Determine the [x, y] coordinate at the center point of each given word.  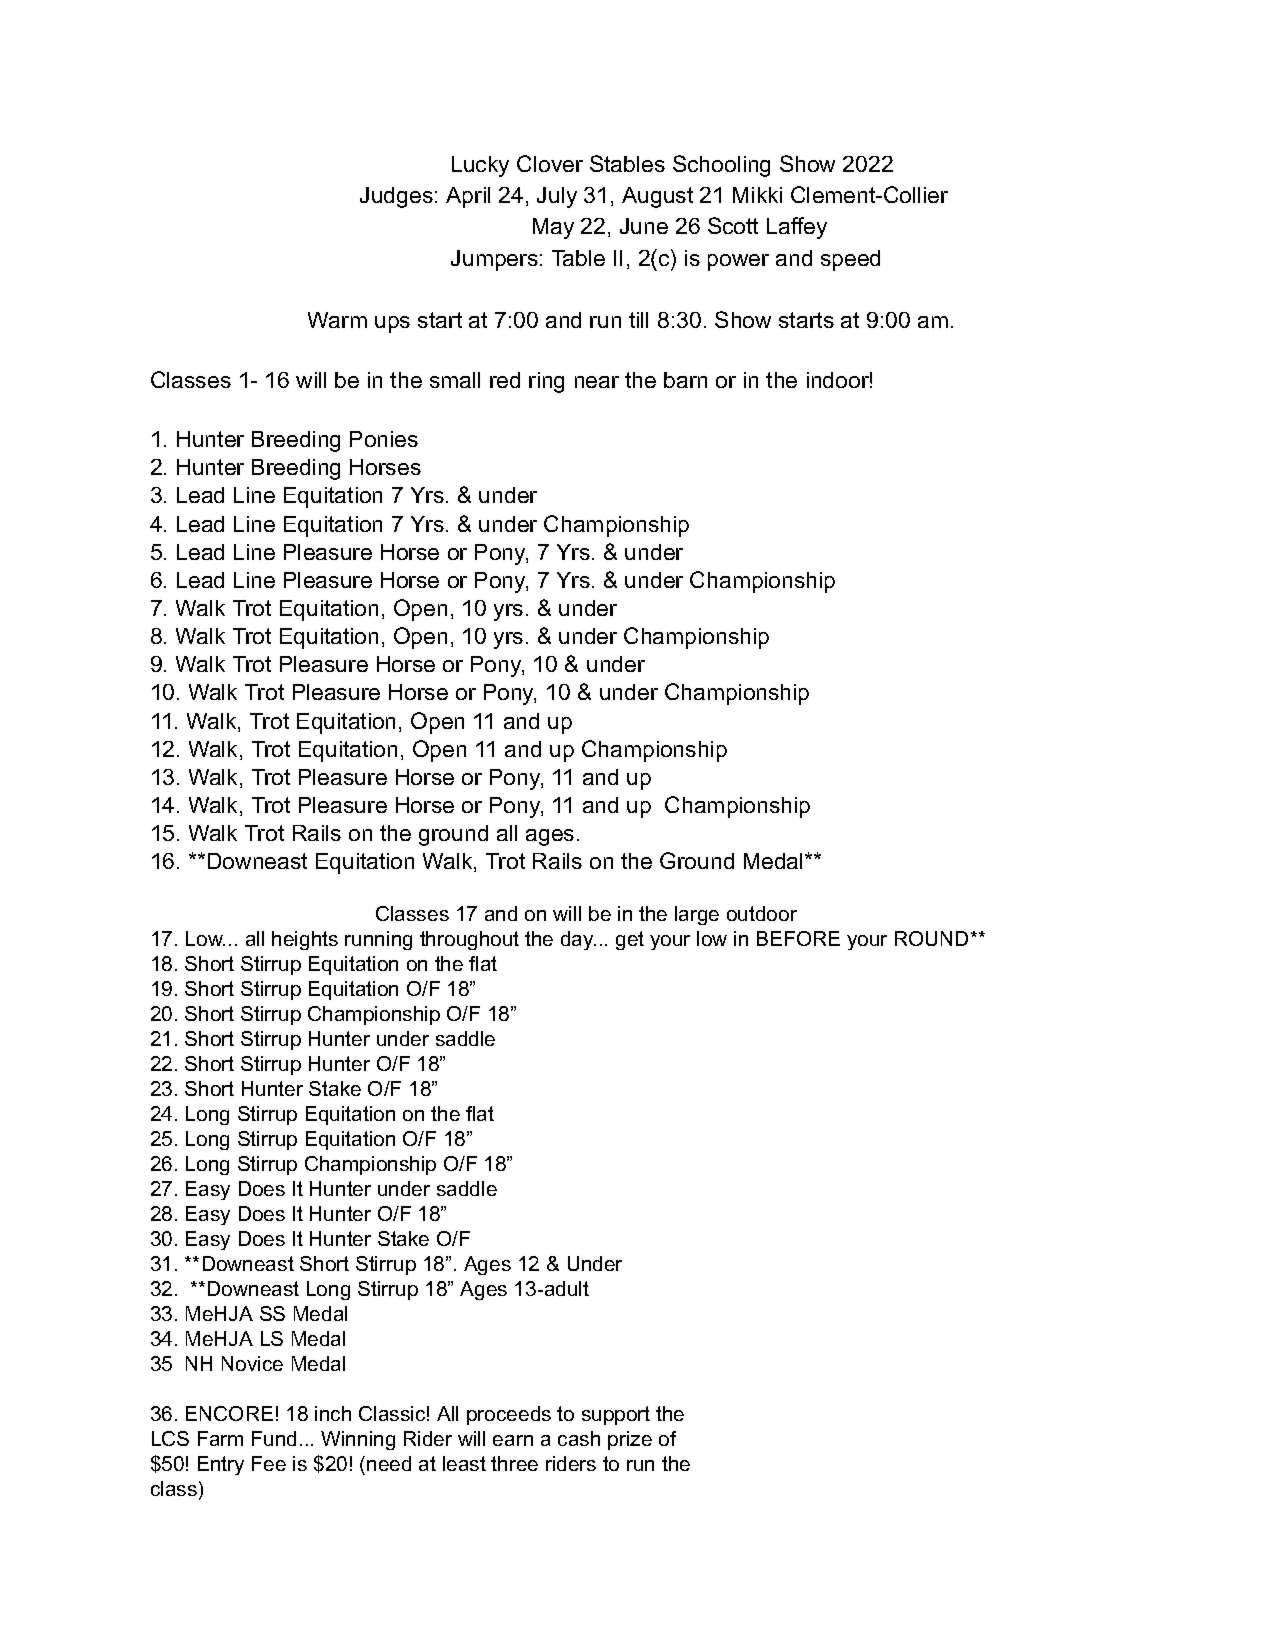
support [616, 1415]
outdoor [762, 913]
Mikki [757, 195]
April [468, 197]
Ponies [384, 439]
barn [685, 380]
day [578, 940]
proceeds [509, 1415]
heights [305, 940]
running [378, 940]
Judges [396, 197]
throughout [469, 940]
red [505, 380]
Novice [252, 1363]
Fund [274, 1438]
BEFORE [798, 938]
